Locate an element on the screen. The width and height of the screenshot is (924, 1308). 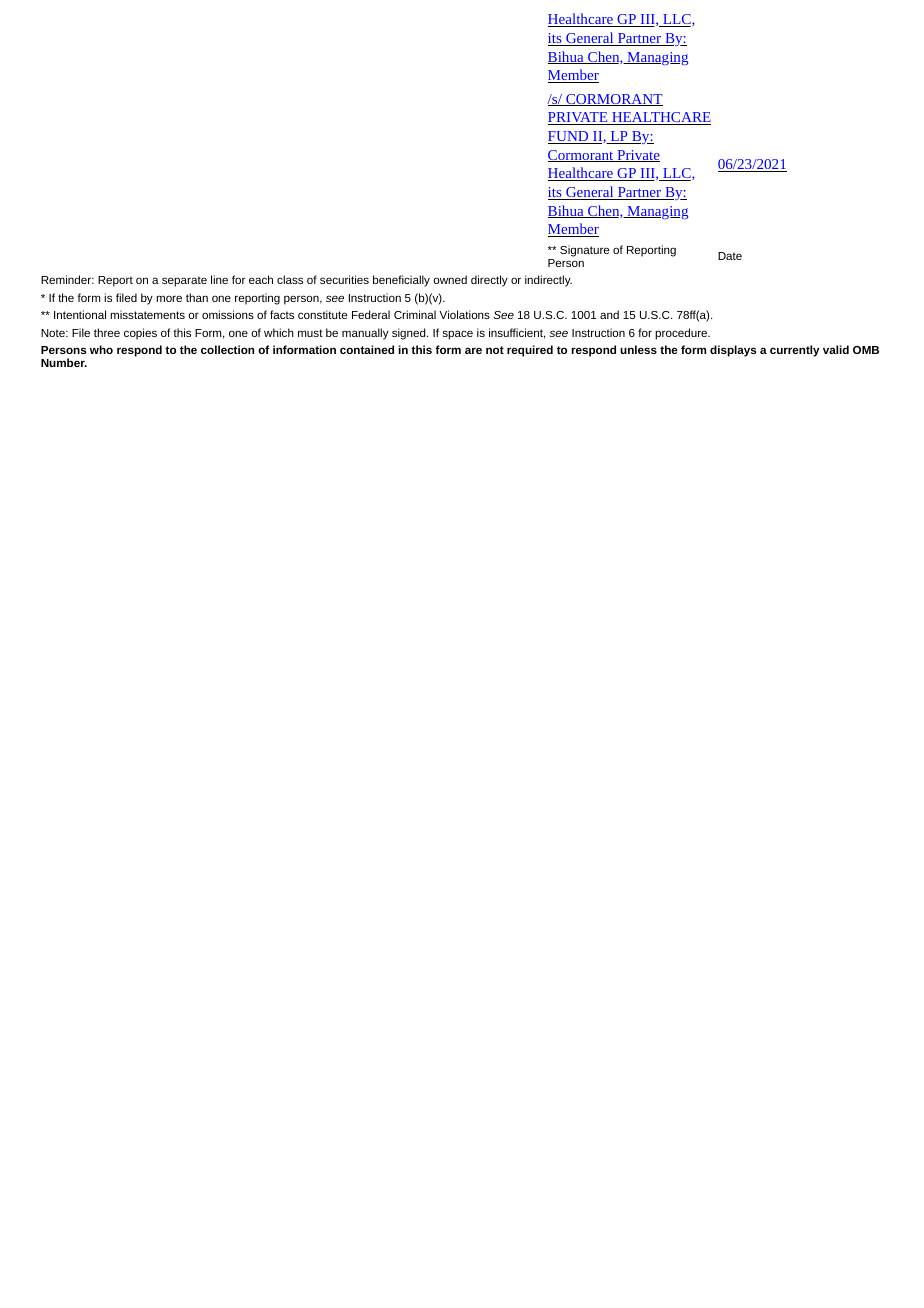
Violations is located at coordinates (464, 314).
